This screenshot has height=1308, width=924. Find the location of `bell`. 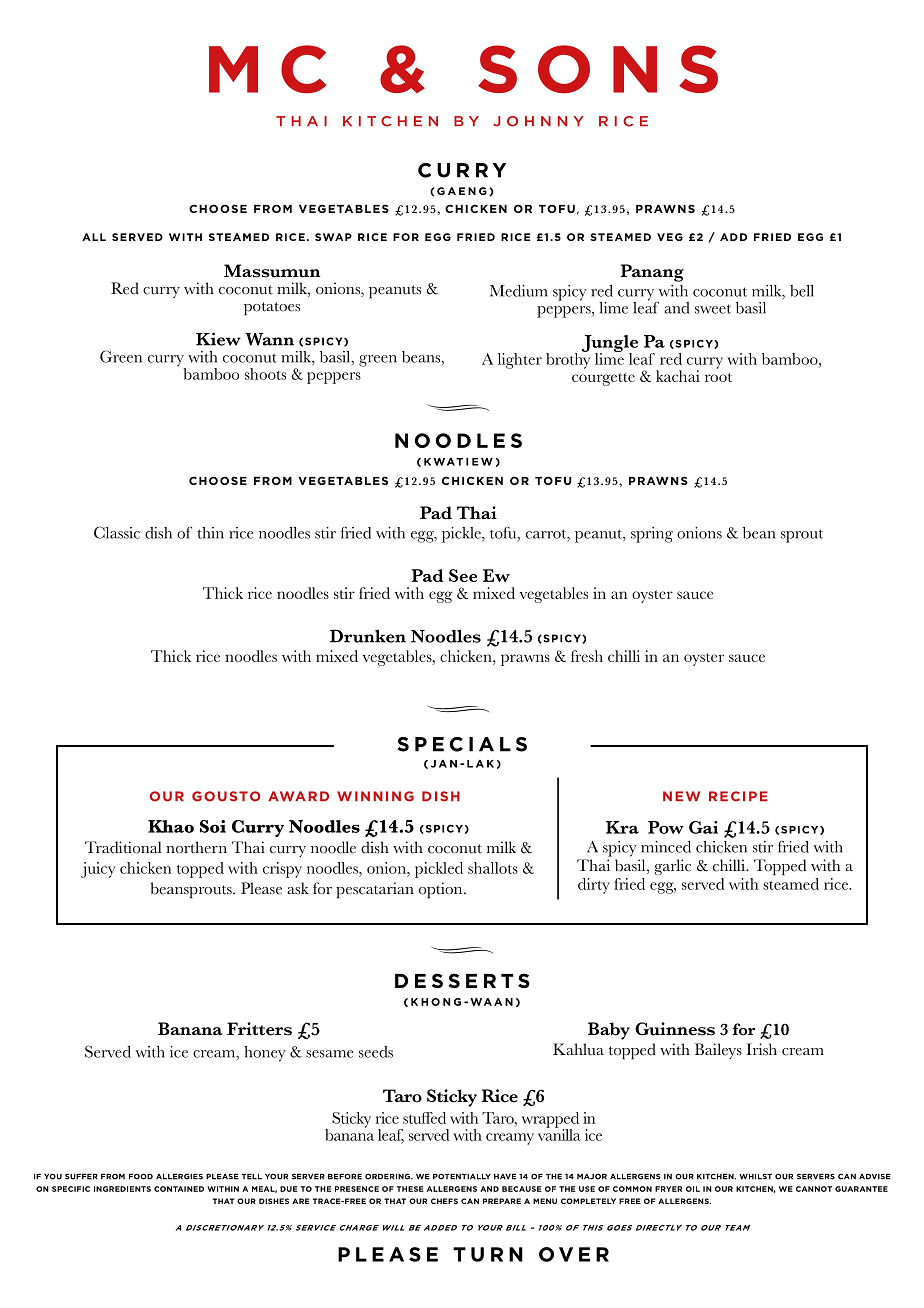

bell is located at coordinates (802, 291).
